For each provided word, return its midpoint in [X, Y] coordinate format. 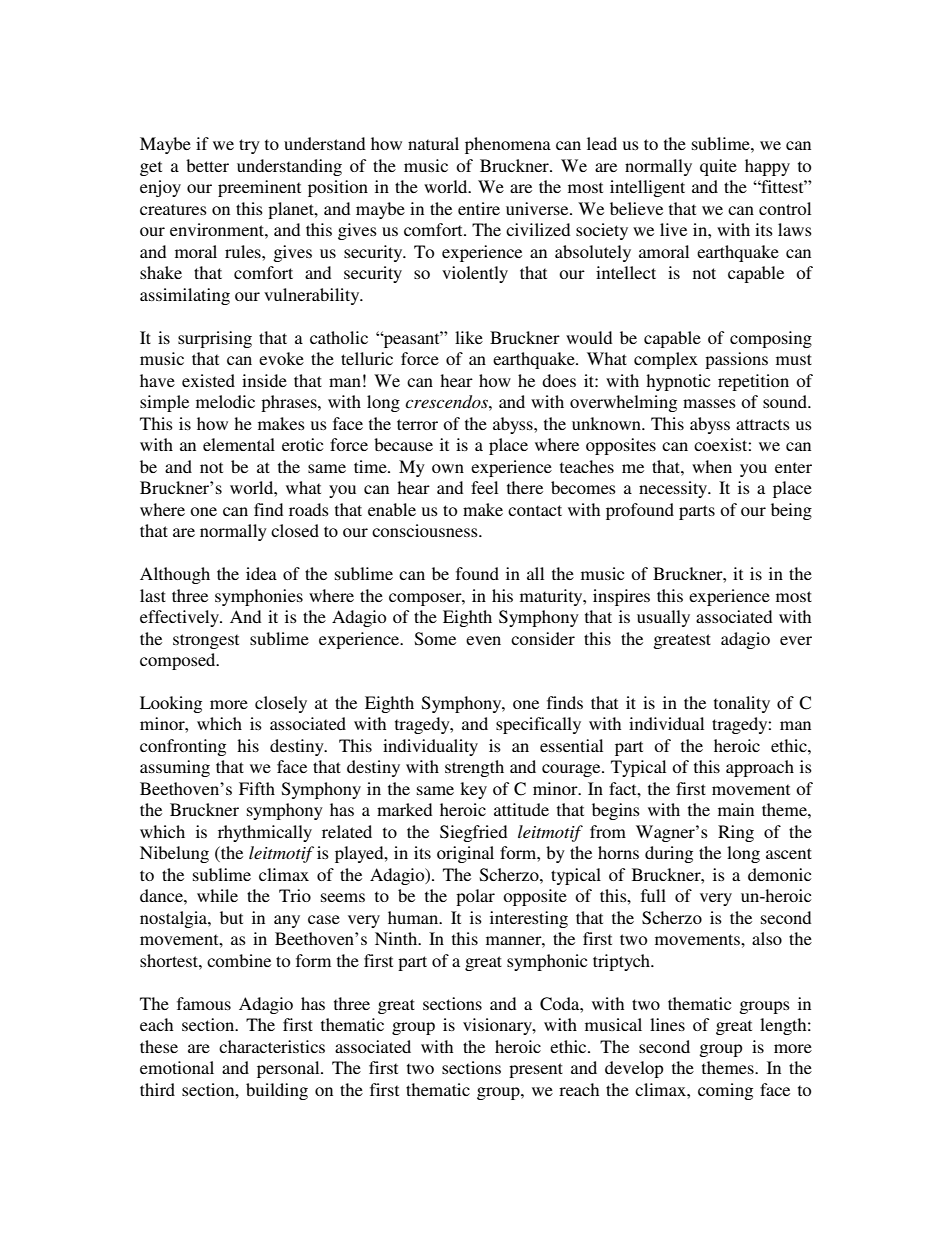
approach [760, 768]
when [712, 466]
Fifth [257, 788]
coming [725, 1091]
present [536, 1070]
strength [474, 768]
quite [718, 167]
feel [484, 487]
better [207, 165]
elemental [239, 444]
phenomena [508, 145]
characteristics [272, 1046]
